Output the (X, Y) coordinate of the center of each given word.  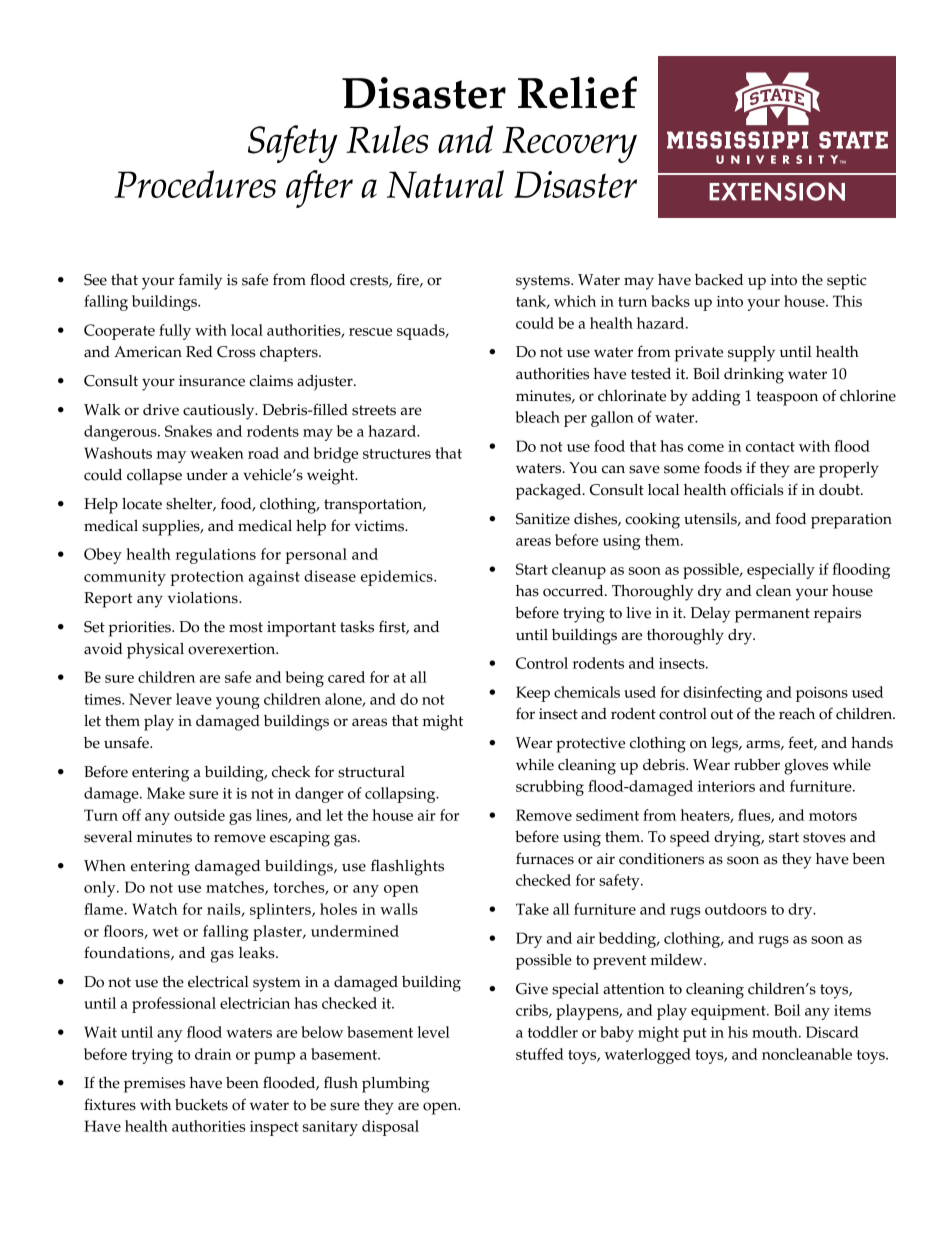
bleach (538, 417)
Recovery (569, 145)
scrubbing (550, 788)
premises (154, 1085)
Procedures (195, 184)
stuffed (540, 1054)
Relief (577, 92)
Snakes (188, 431)
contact (770, 447)
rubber (757, 765)
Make (166, 793)
